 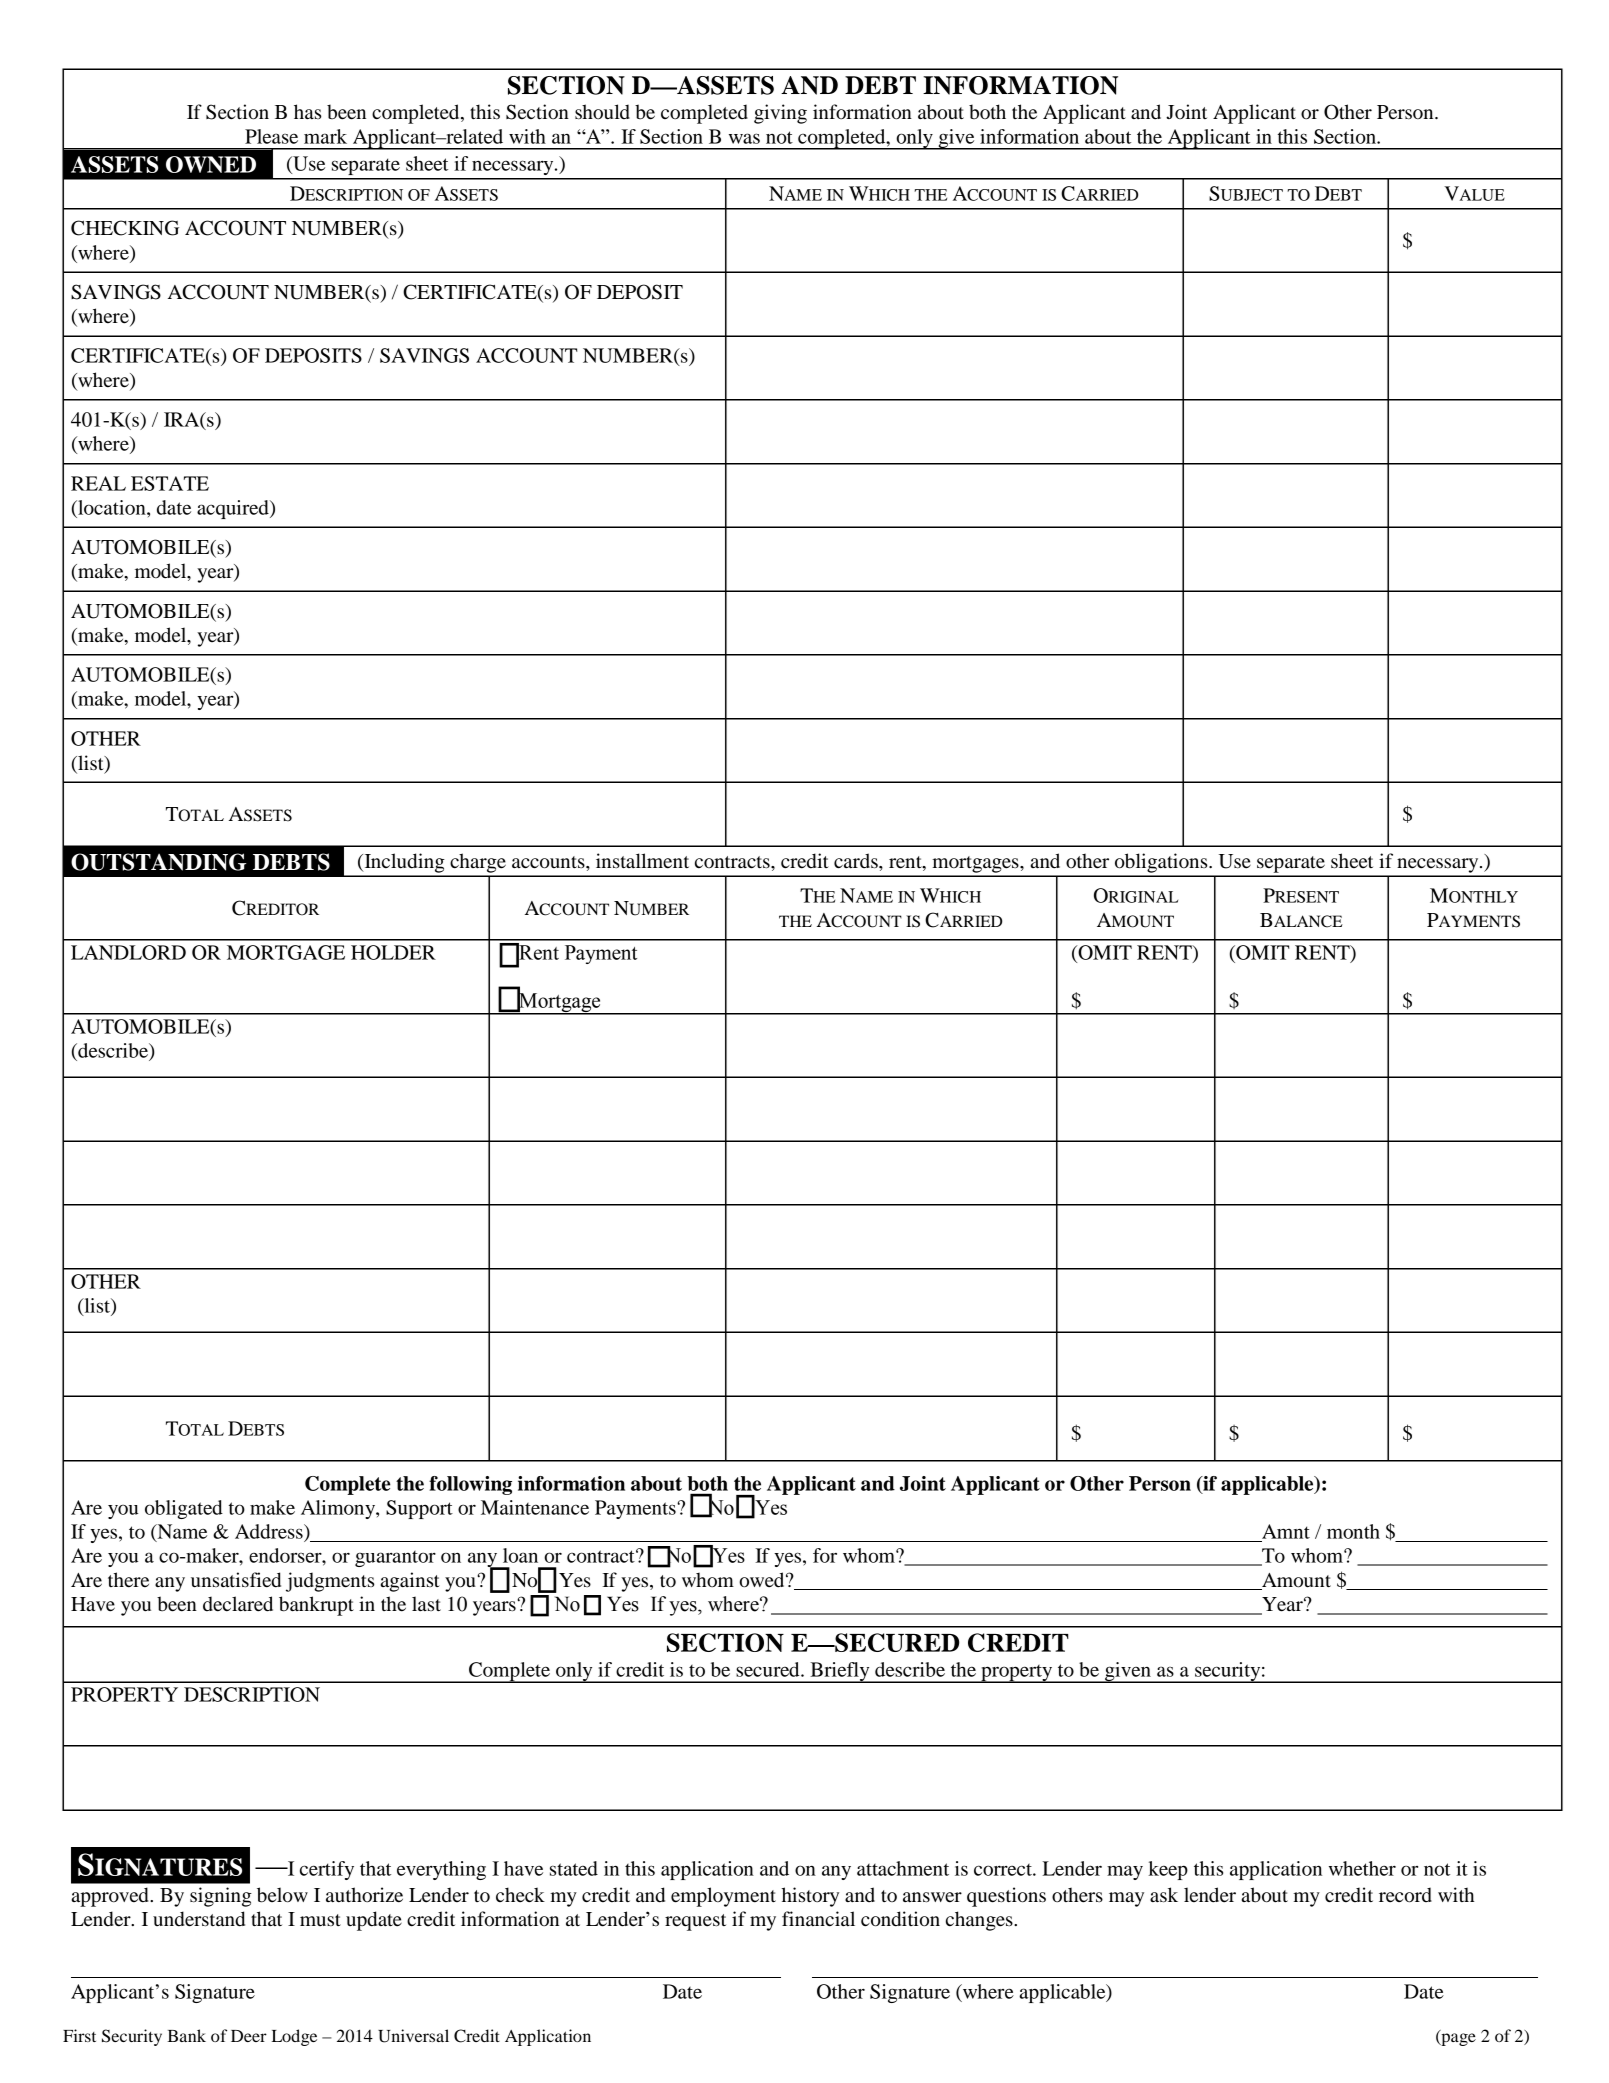 I want to click on giving, so click(x=780, y=114).
